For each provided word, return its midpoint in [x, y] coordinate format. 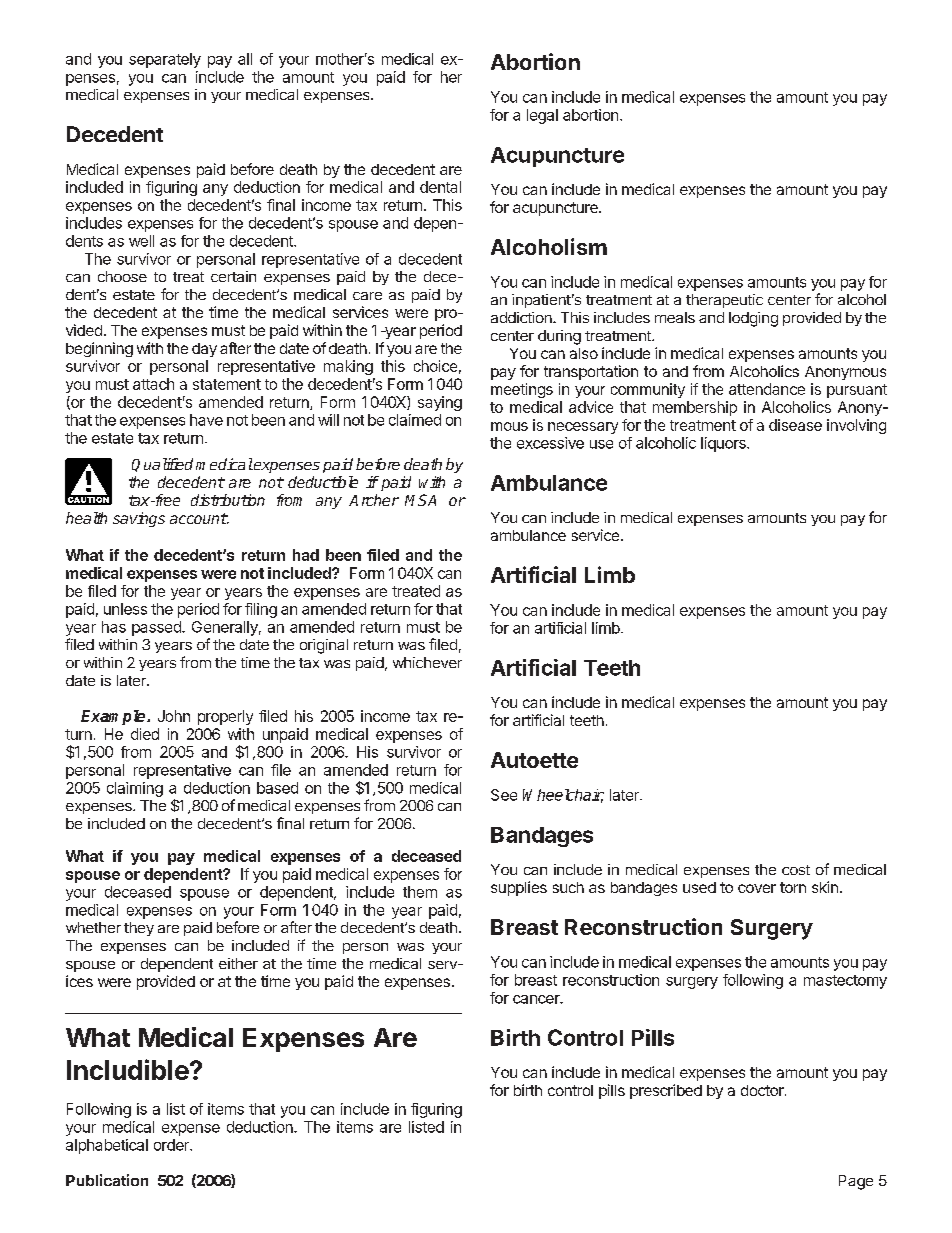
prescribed [666, 1091]
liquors [724, 444]
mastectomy [845, 982]
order [172, 1145]
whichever [427, 662]
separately [165, 60]
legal [542, 116]
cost [796, 870]
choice [435, 366]
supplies [519, 888]
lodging [753, 319]
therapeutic [724, 301]
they [139, 929]
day [204, 350]
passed [157, 628]
